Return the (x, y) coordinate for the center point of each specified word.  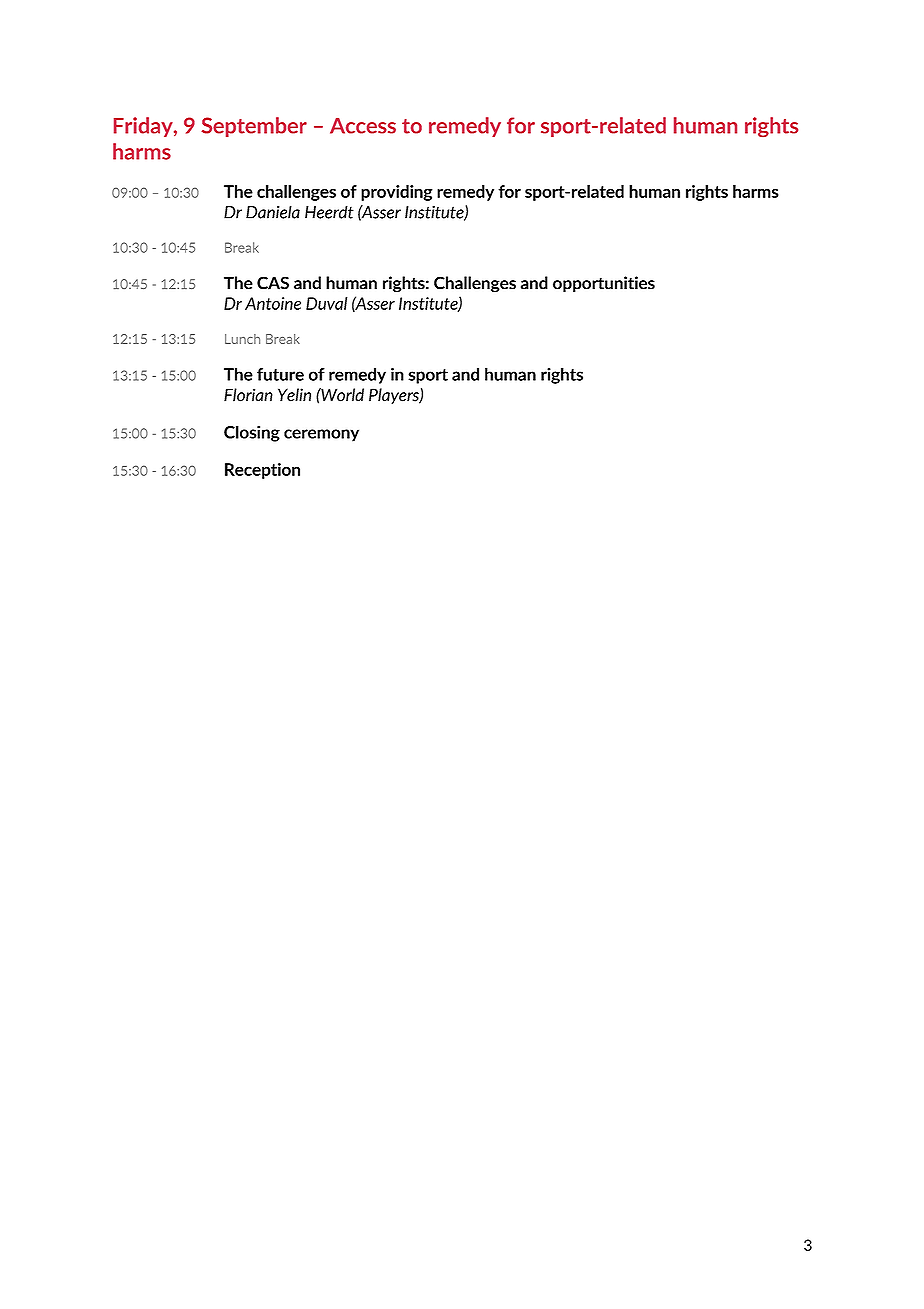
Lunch (242, 339)
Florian (248, 395)
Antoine (273, 303)
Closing (252, 433)
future (280, 374)
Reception (262, 471)
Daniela (273, 212)
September (254, 127)
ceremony (321, 435)
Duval (326, 303)
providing (397, 193)
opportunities (604, 284)
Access (363, 126)
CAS (273, 283)
